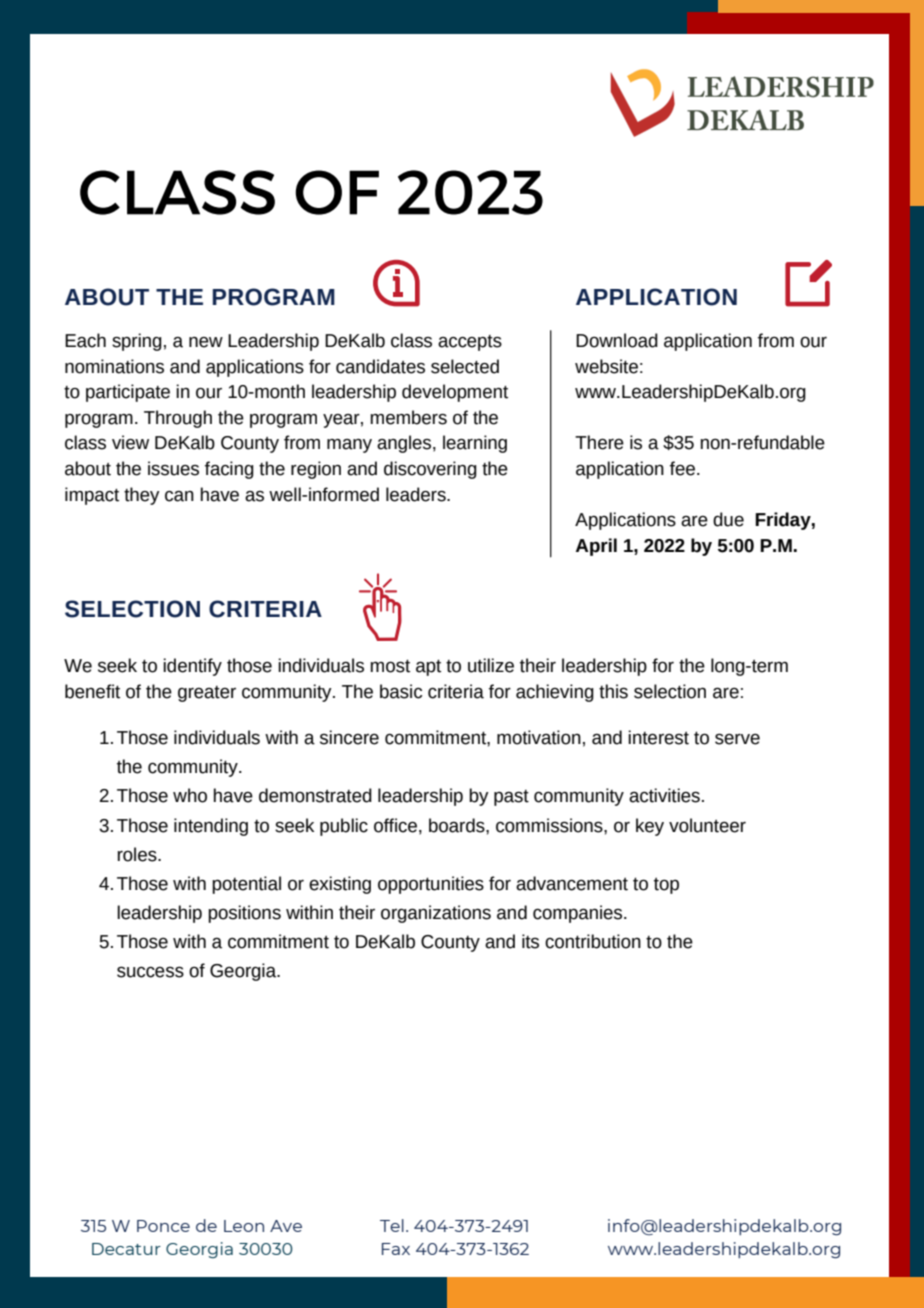 The width and height of the screenshot is (924, 1308). I want to click on this, so click(613, 691).
